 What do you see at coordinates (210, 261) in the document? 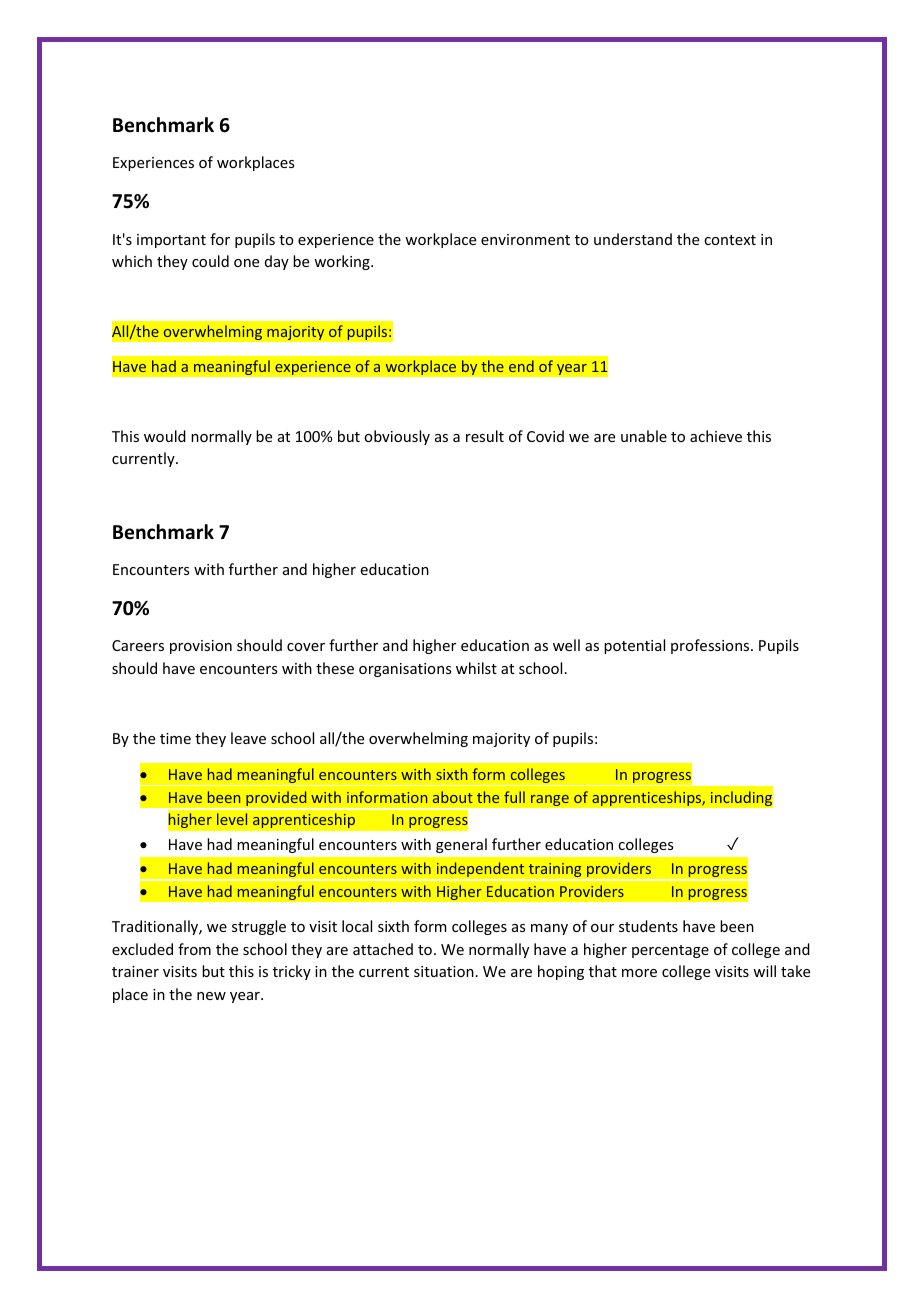
I see `could` at bounding box center [210, 261].
